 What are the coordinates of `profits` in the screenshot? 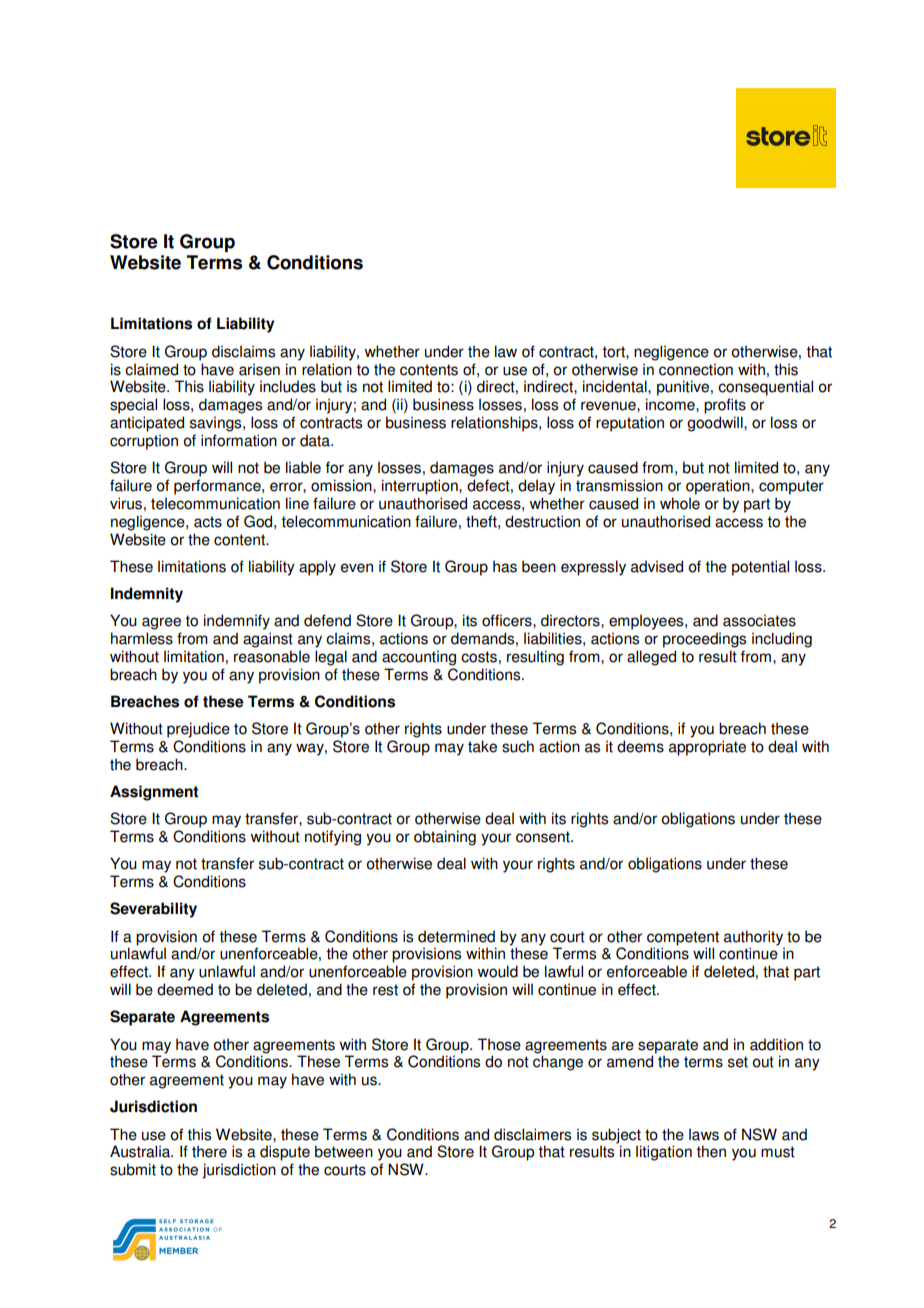 It's located at (725, 406).
